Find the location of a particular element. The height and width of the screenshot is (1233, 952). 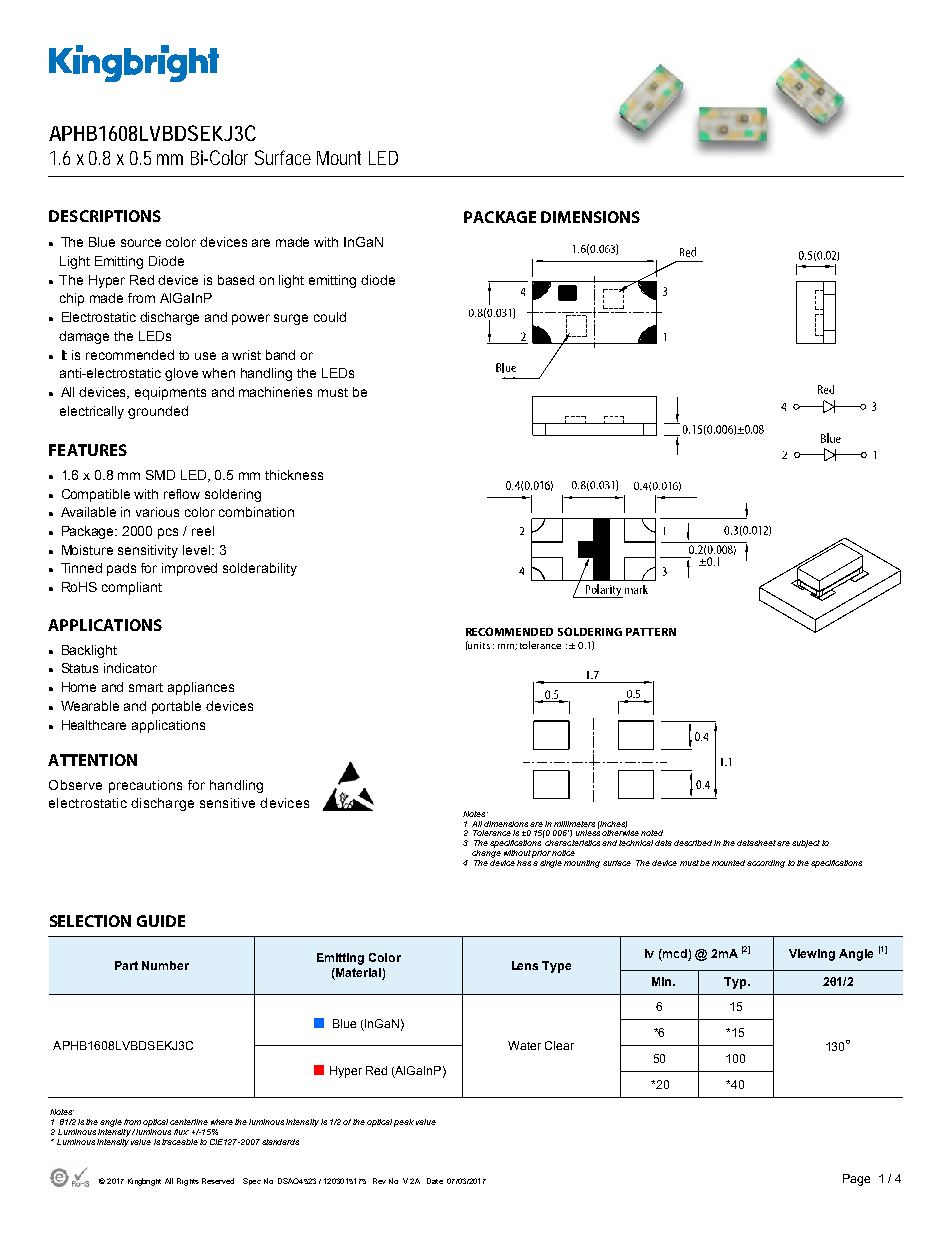

Viewing is located at coordinates (812, 955).
